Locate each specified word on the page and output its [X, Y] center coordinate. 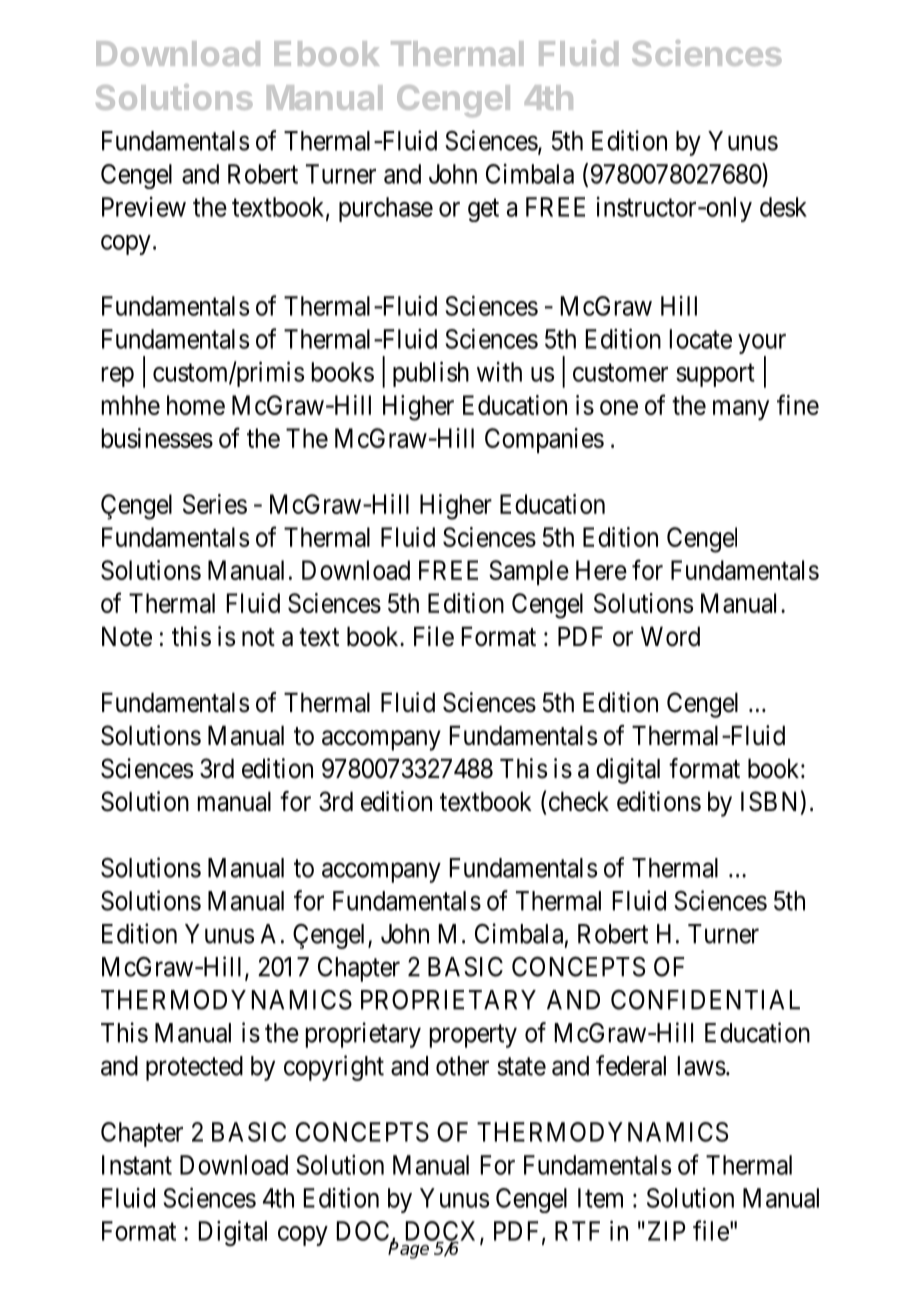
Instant [137, 1165]
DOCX [443, 1232]
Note [127, 636]
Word [670, 636]
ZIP [665, 1231]
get [483, 210]
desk [783, 207]
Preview [144, 207]
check [579, 801]
